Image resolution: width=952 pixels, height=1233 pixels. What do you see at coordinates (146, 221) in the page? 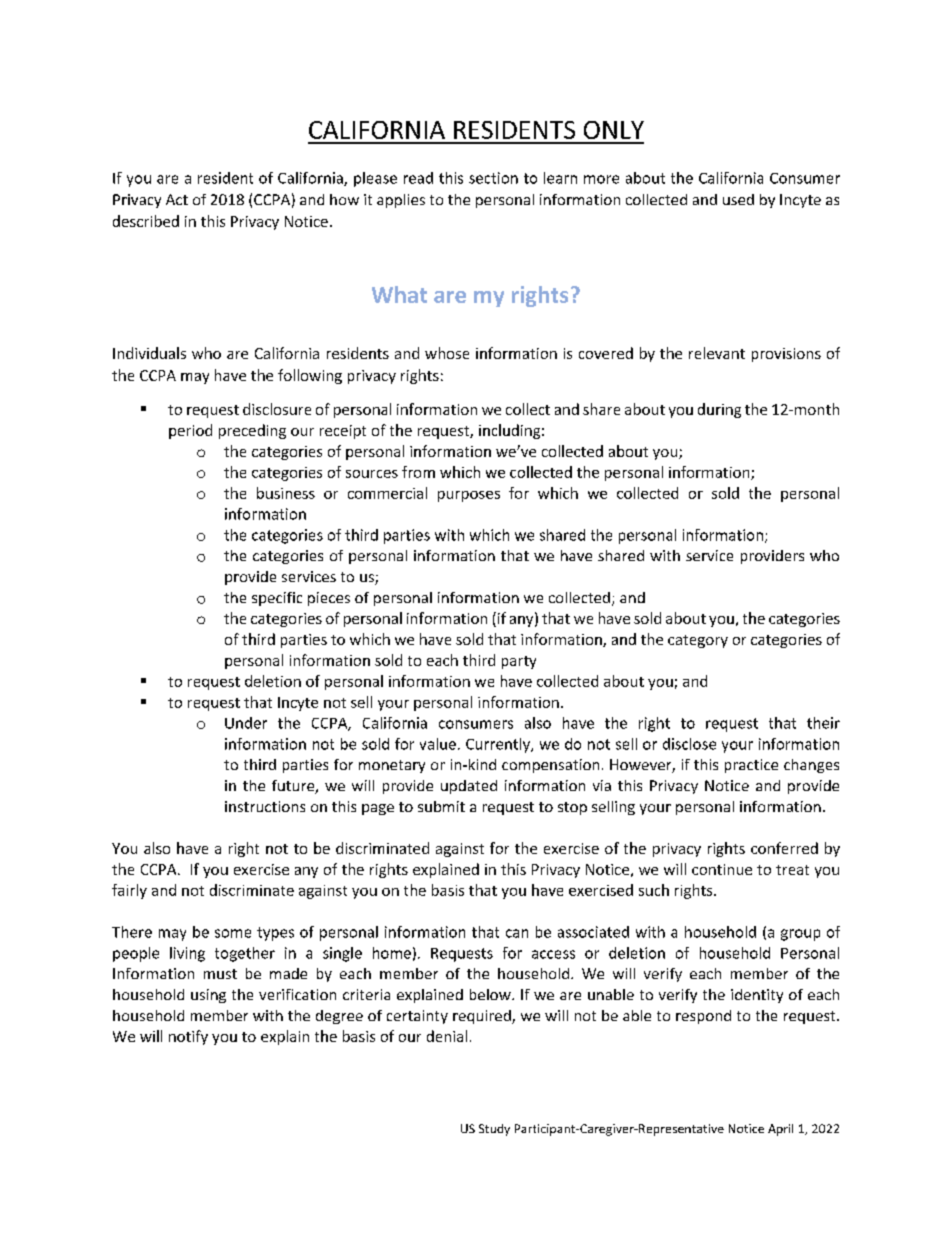
I see `described` at bounding box center [146, 221].
